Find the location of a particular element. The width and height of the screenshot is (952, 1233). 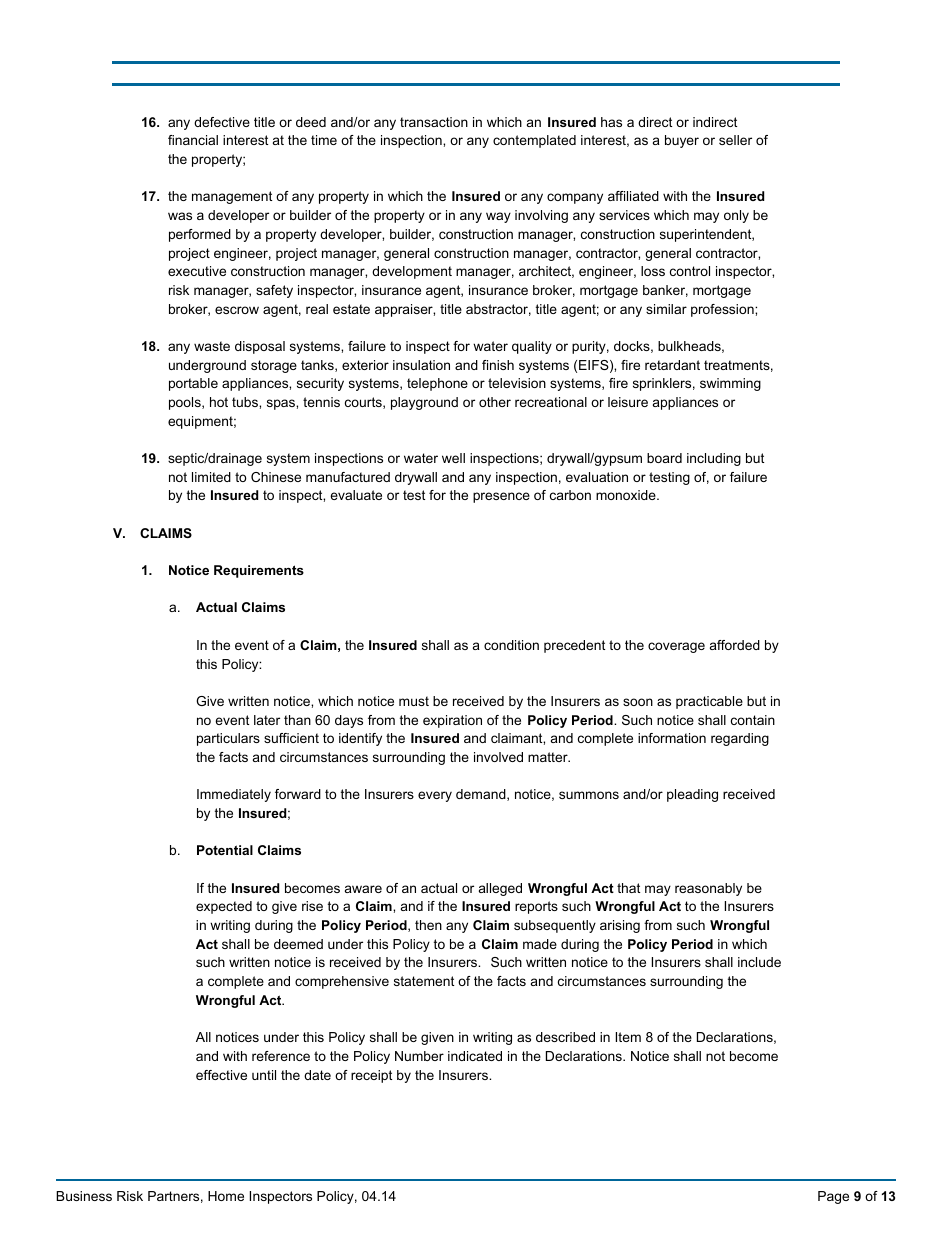

reasonably is located at coordinates (708, 889).
